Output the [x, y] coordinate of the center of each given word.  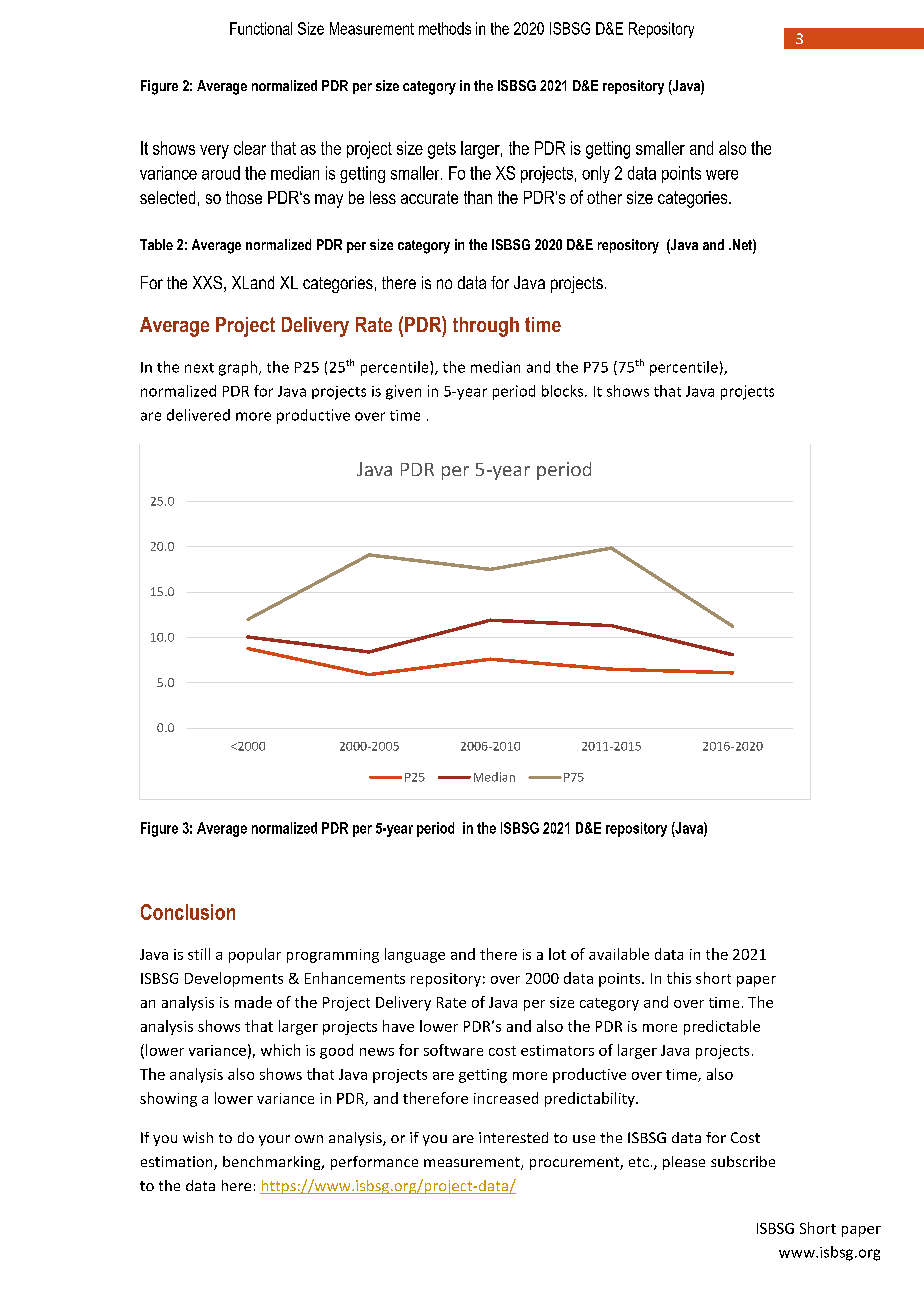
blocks [564, 391]
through [486, 327]
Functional [261, 28]
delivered [198, 415]
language [415, 955]
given [403, 392]
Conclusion [188, 912]
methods [445, 28]
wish [198, 1137]
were [722, 175]
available [619, 954]
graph [238, 368]
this [679, 978]
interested [513, 1137]
